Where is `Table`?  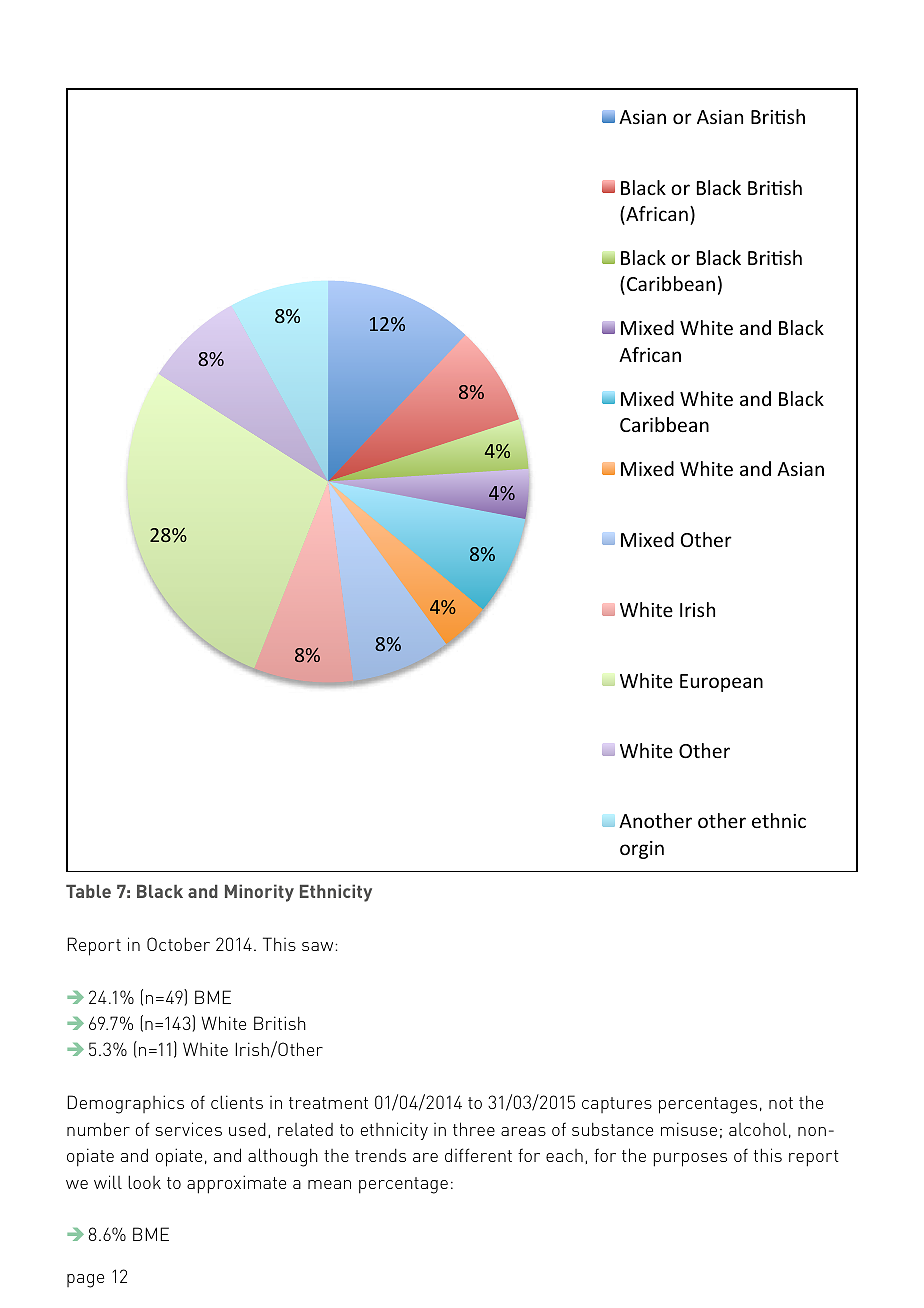 Table is located at coordinates (88, 891).
